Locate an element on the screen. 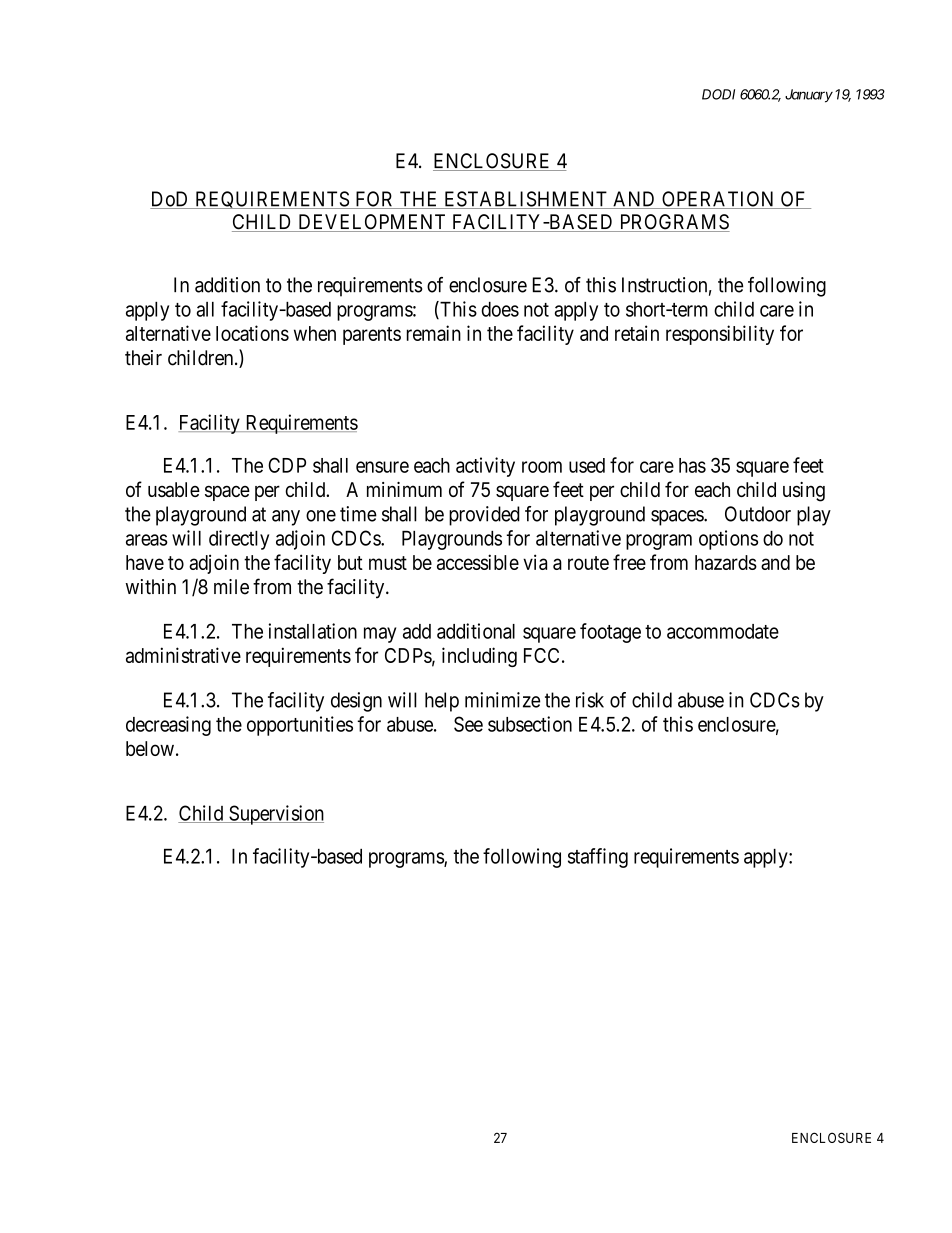 The width and height of the screenshot is (952, 1233). risk is located at coordinates (590, 700).
